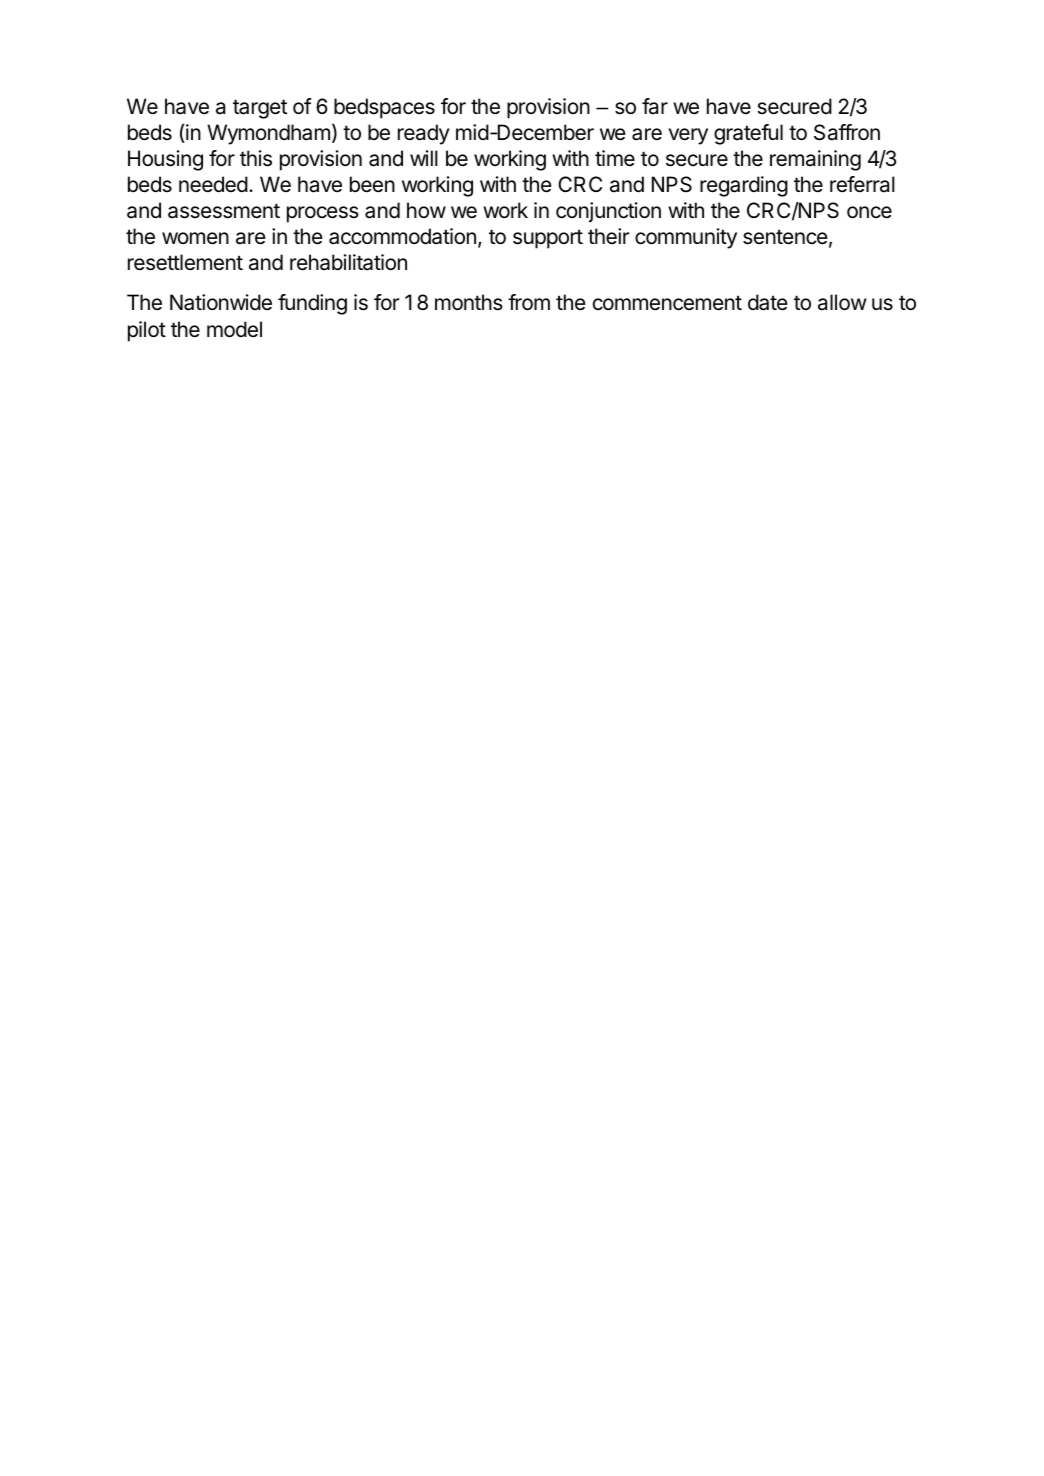  What do you see at coordinates (234, 329) in the screenshot?
I see `model` at bounding box center [234, 329].
